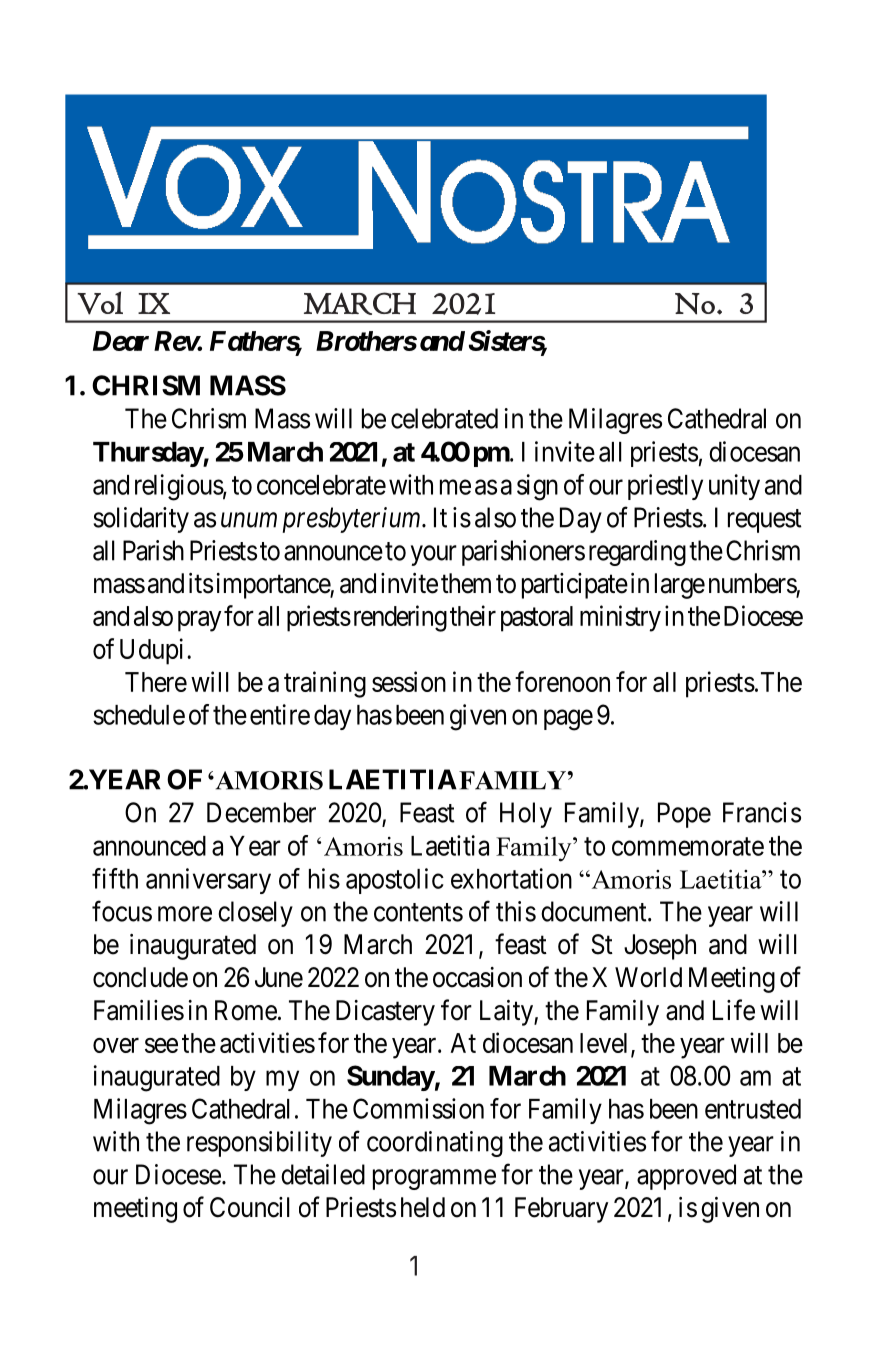 The image size is (893, 1372). I want to click on your, so click(434, 555).
